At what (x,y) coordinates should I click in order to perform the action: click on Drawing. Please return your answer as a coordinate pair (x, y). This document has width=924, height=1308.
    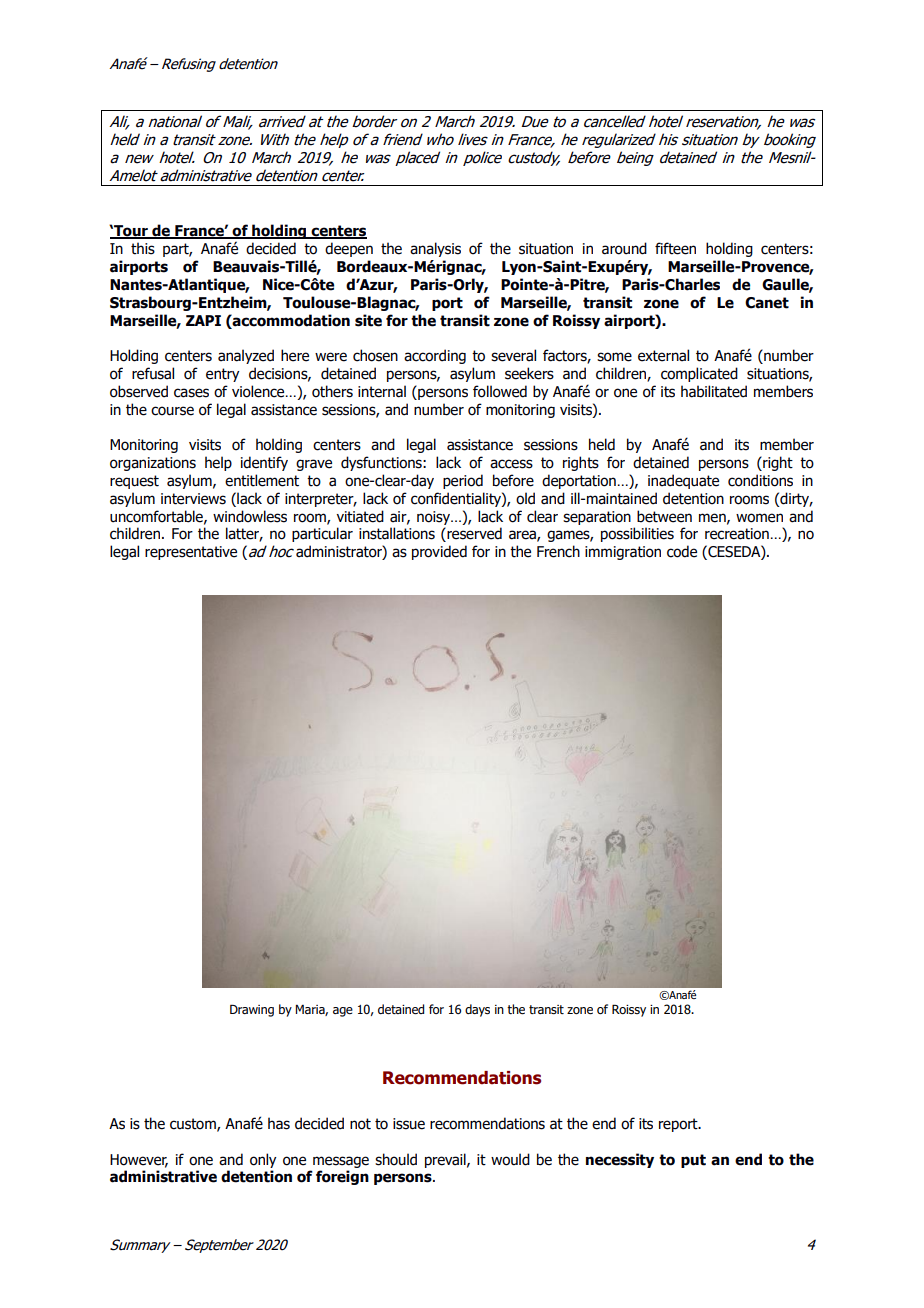
    Looking at the image, I should click on (252, 1010).
